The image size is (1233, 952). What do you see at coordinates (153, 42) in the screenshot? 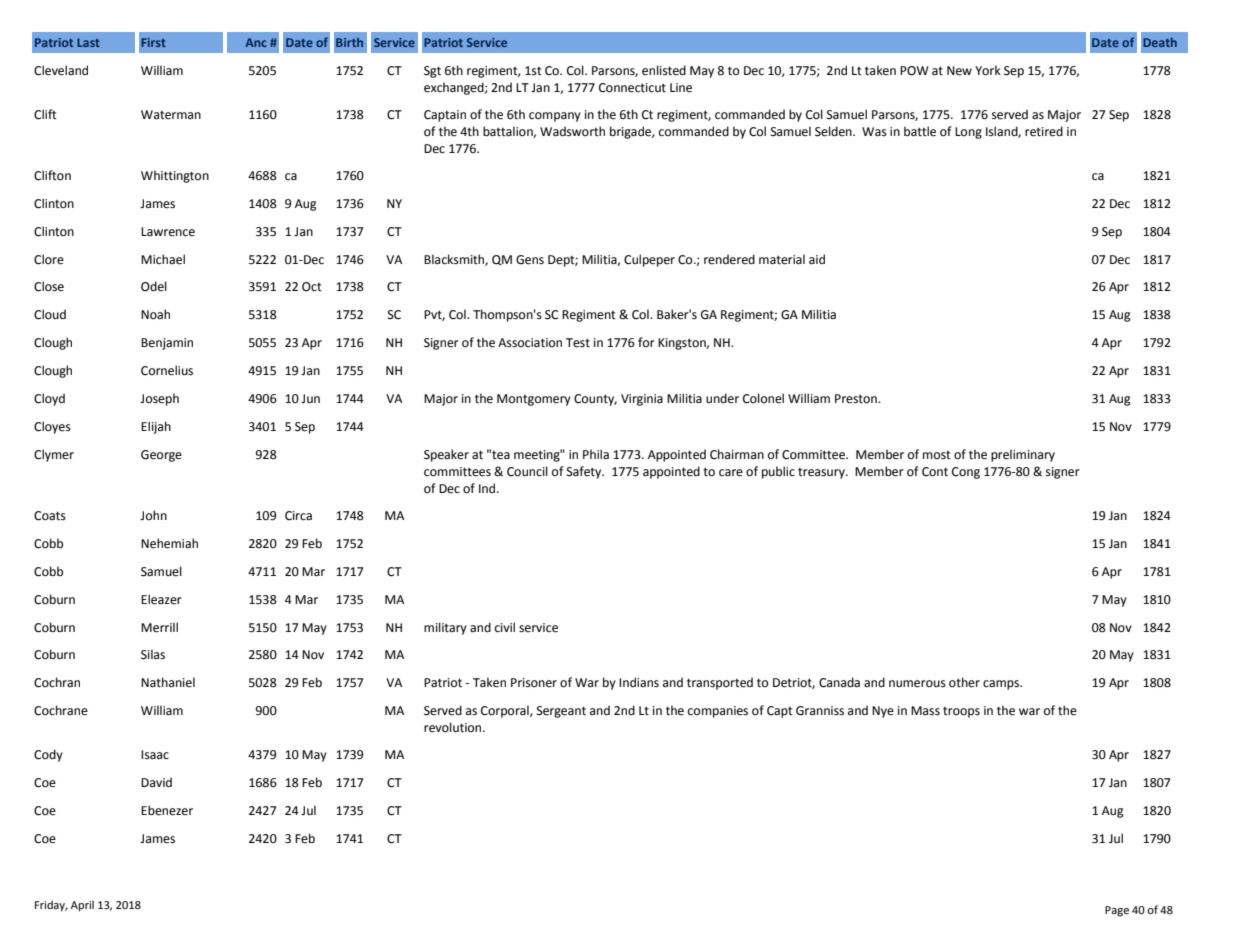
I see `First` at bounding box center [153, 42].
